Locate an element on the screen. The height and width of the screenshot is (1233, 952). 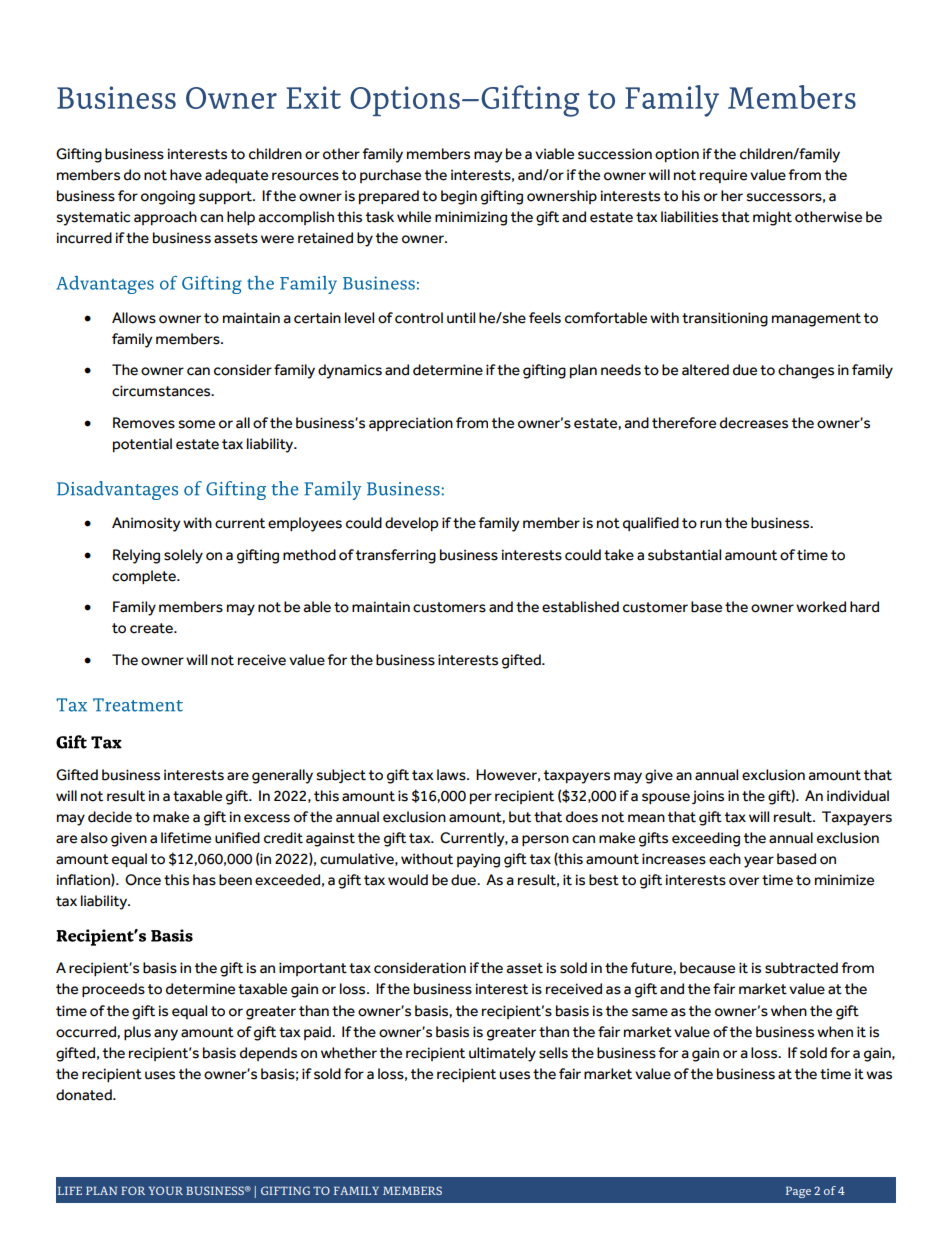
YOUR is located at coordinates (166, 1190).
